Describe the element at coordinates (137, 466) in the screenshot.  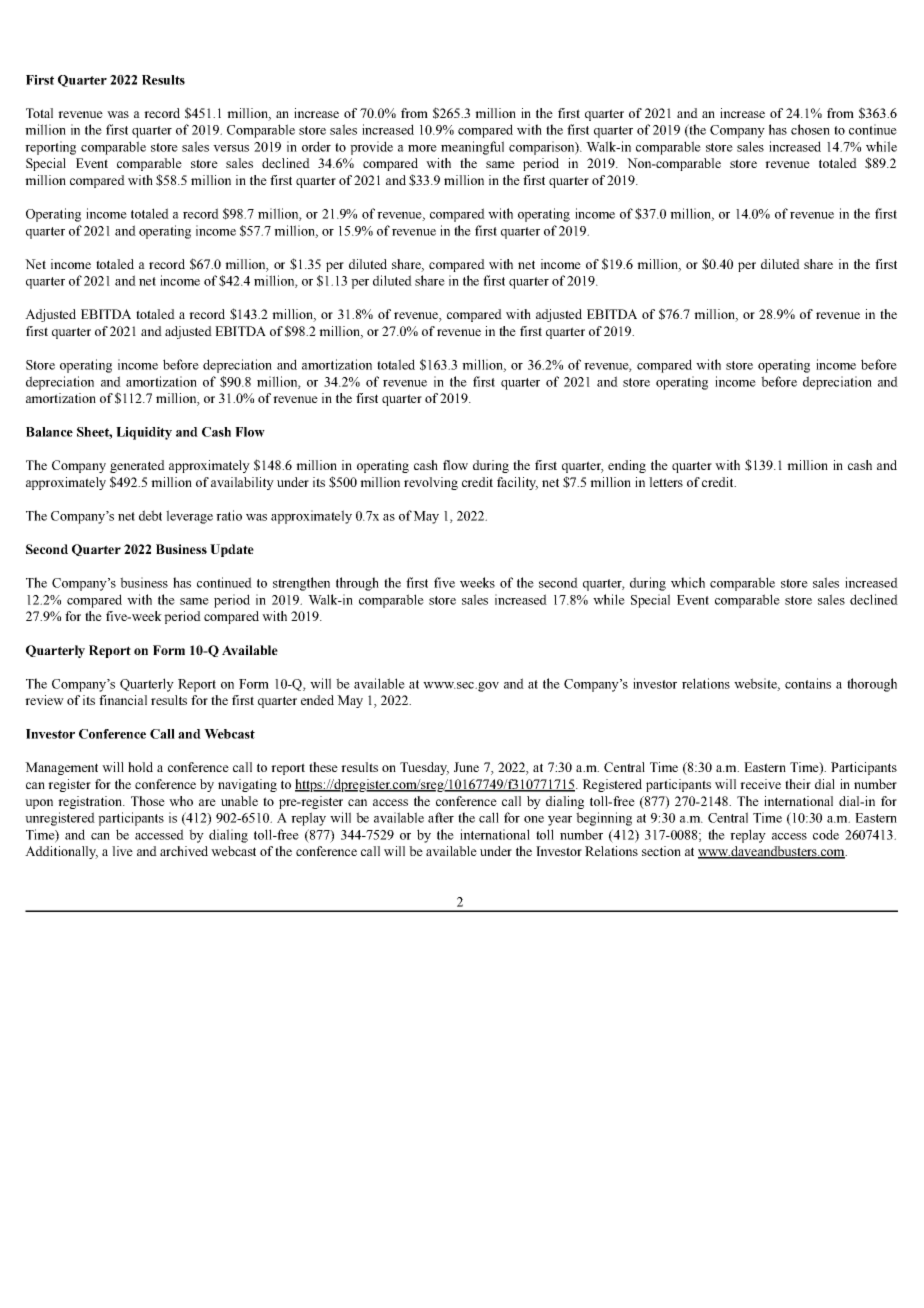
I see `generated` at that location.
